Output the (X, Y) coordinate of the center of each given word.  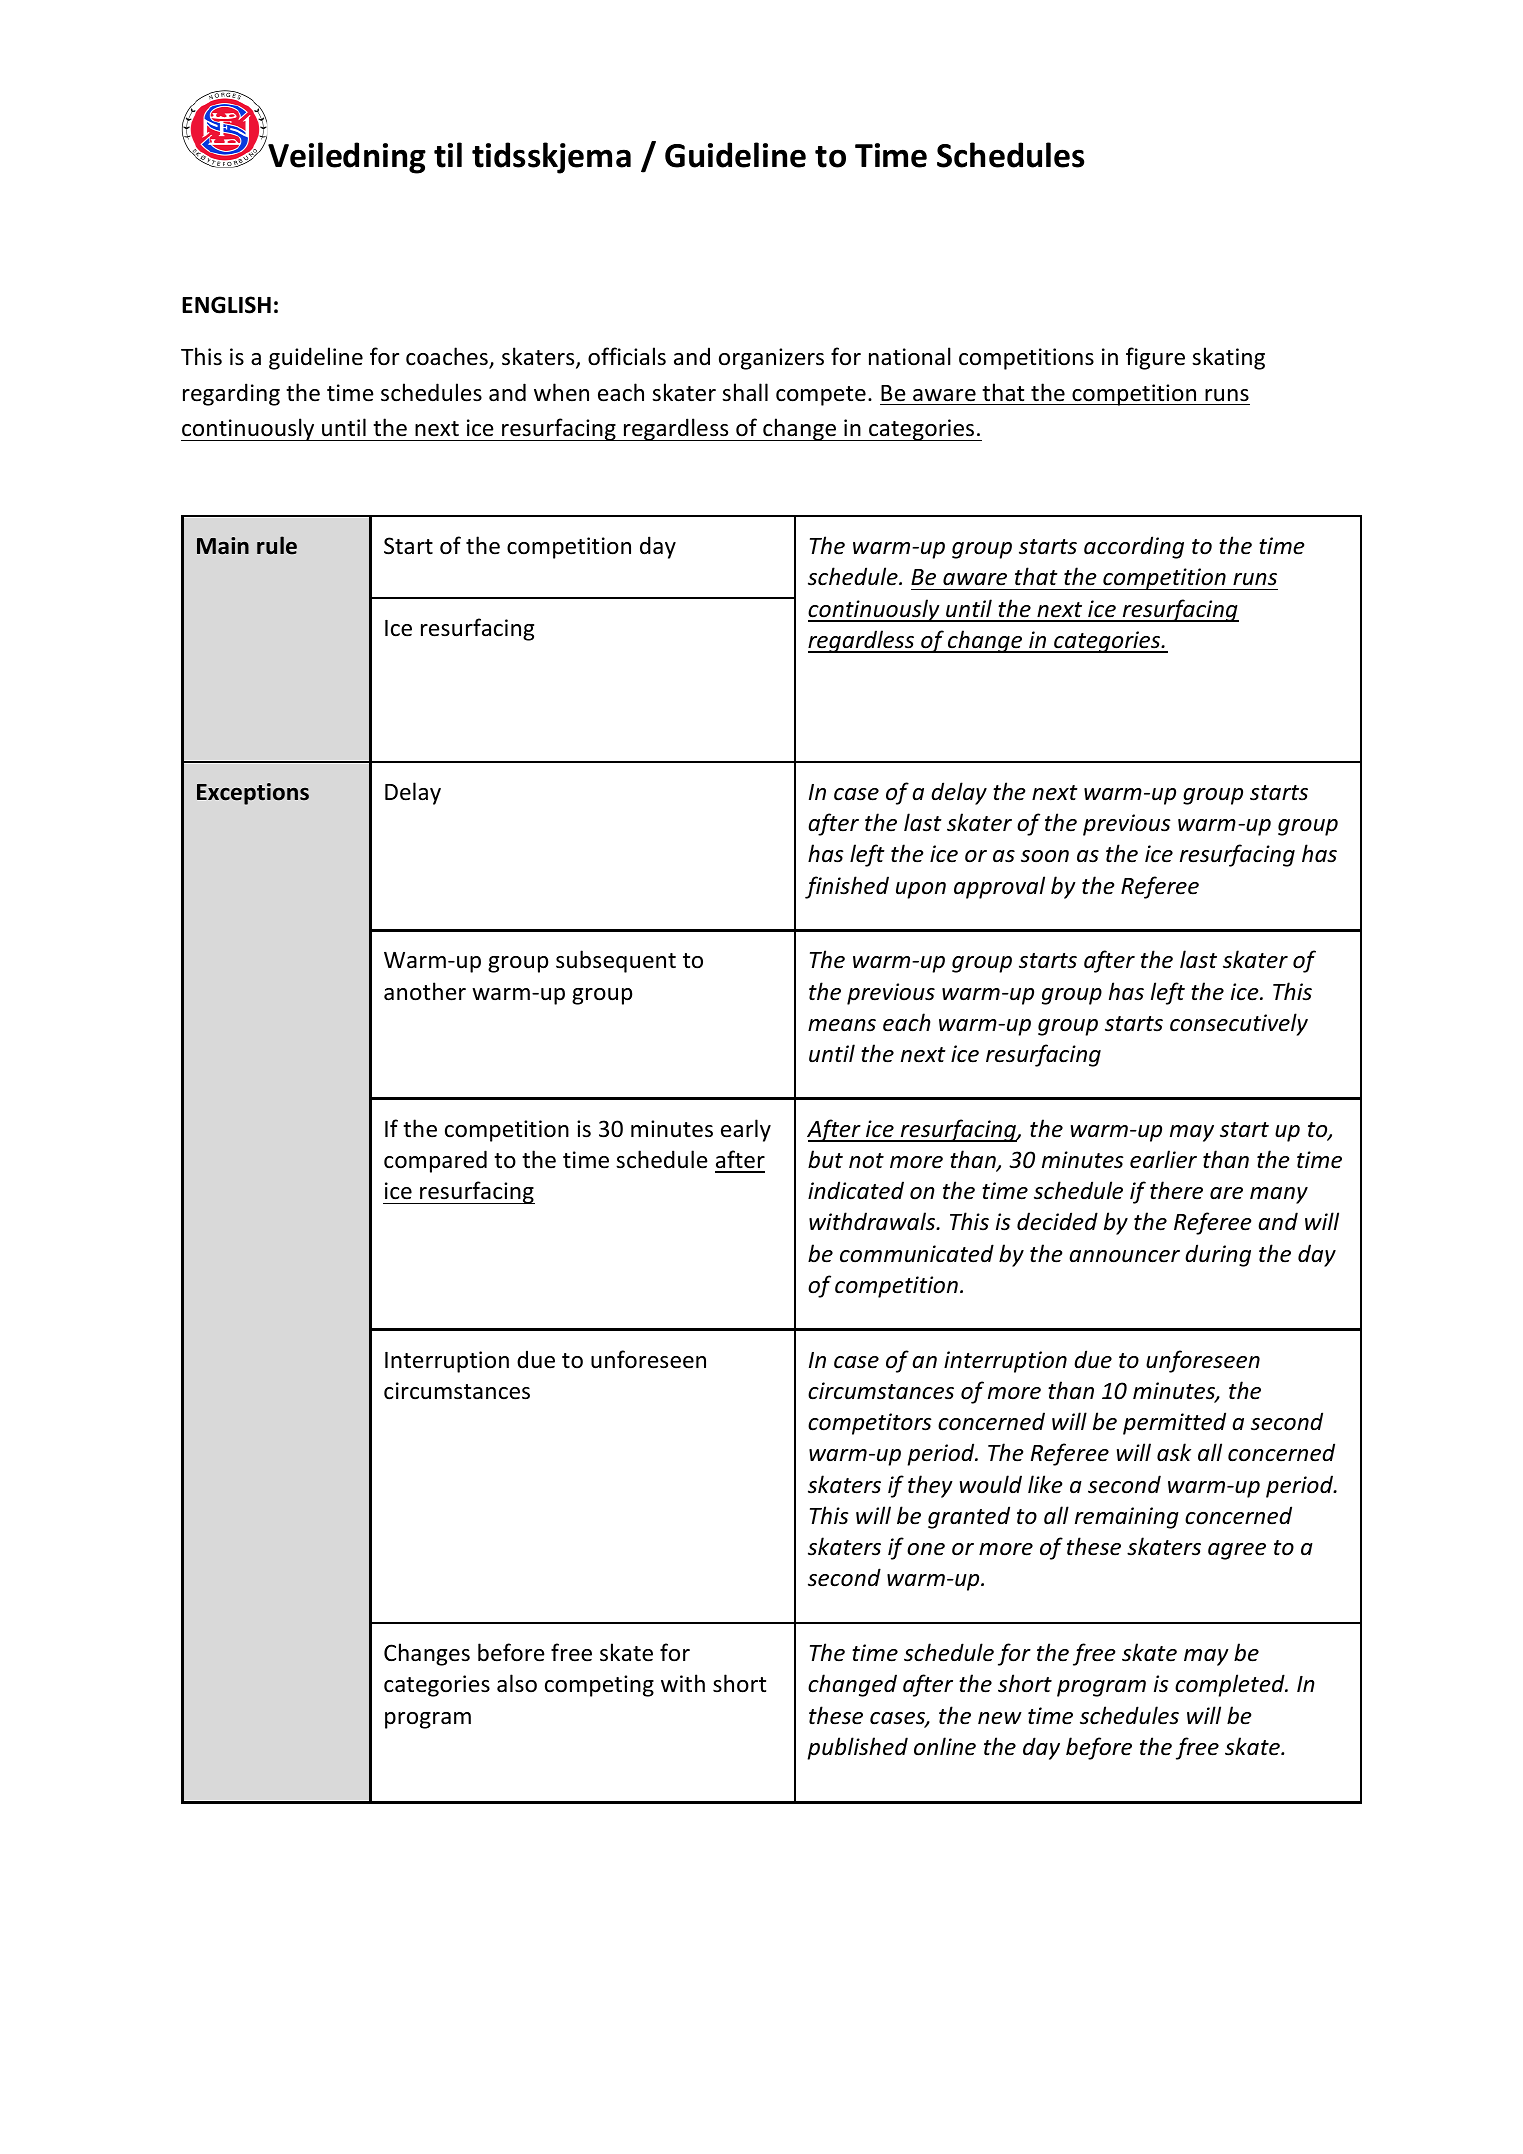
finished (847, 887)
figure (1155, 358)
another (425, 991)
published (857, 1748)
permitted (1174, 1423)
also (517, 1683)
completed (1231, 1685)
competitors (870, 1424)
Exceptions (253, 794)
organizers (771, 359)
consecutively (1239, 1024)
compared (435, 1161)
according (1134, 547)
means (842, 1025)
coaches (448, 357)
